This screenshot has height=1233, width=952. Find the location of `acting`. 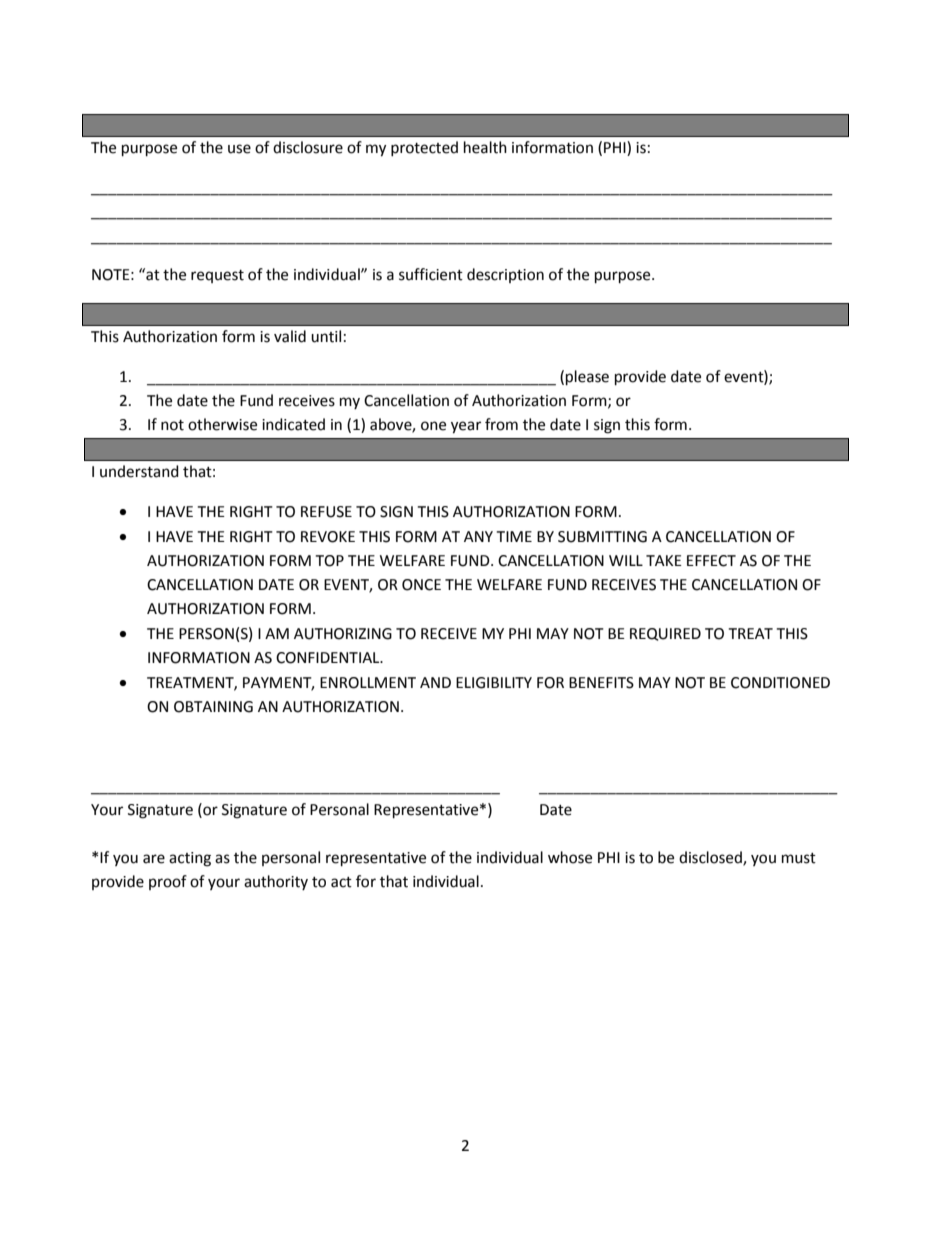

acting is located at coordinates (190, 859).
